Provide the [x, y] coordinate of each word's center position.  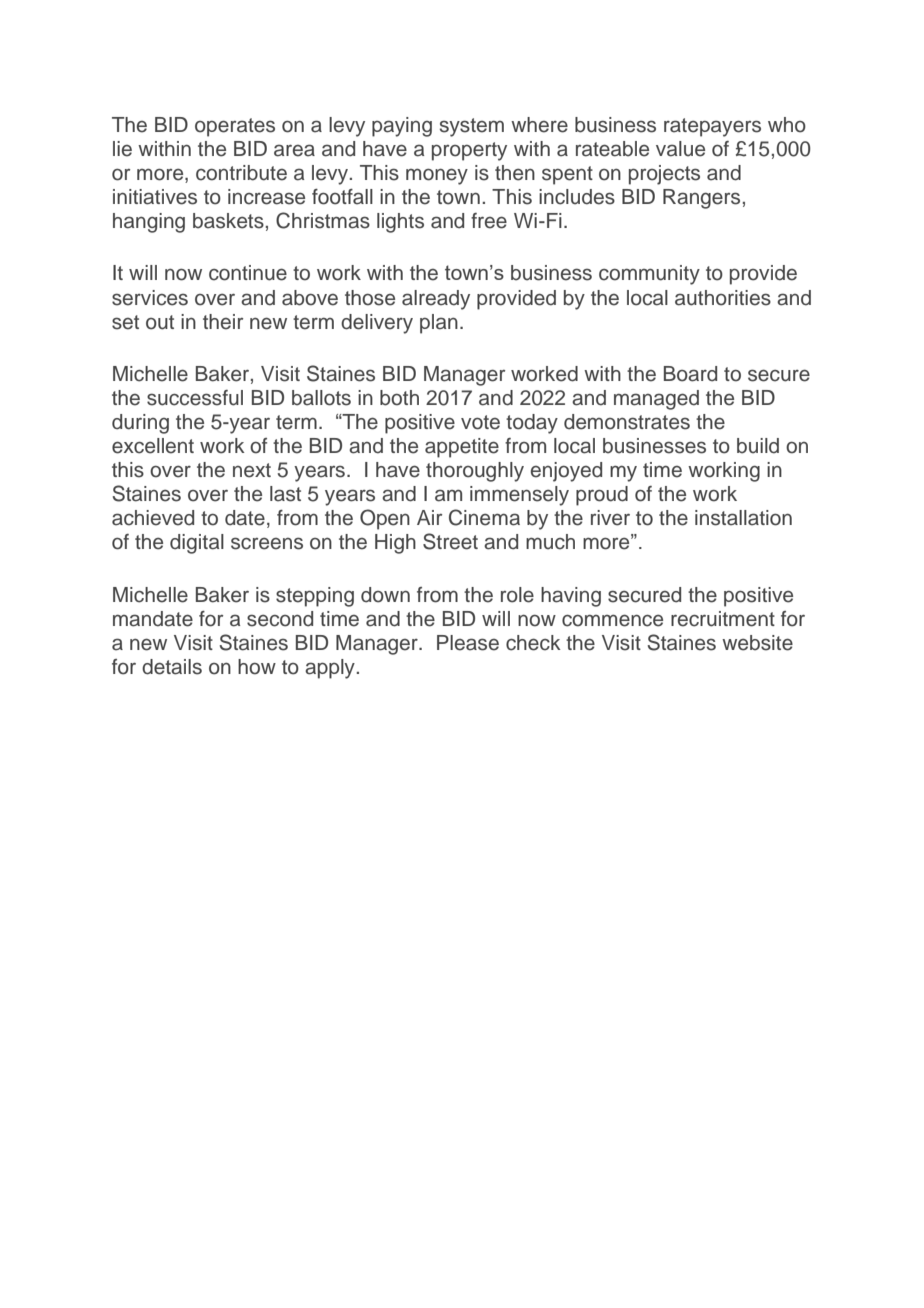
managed [656, 400]
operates [235, 127]
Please [468, 643]
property [469, 151]
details [172, 667]
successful [195, 398]
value [680, 149]
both [399, 398]
